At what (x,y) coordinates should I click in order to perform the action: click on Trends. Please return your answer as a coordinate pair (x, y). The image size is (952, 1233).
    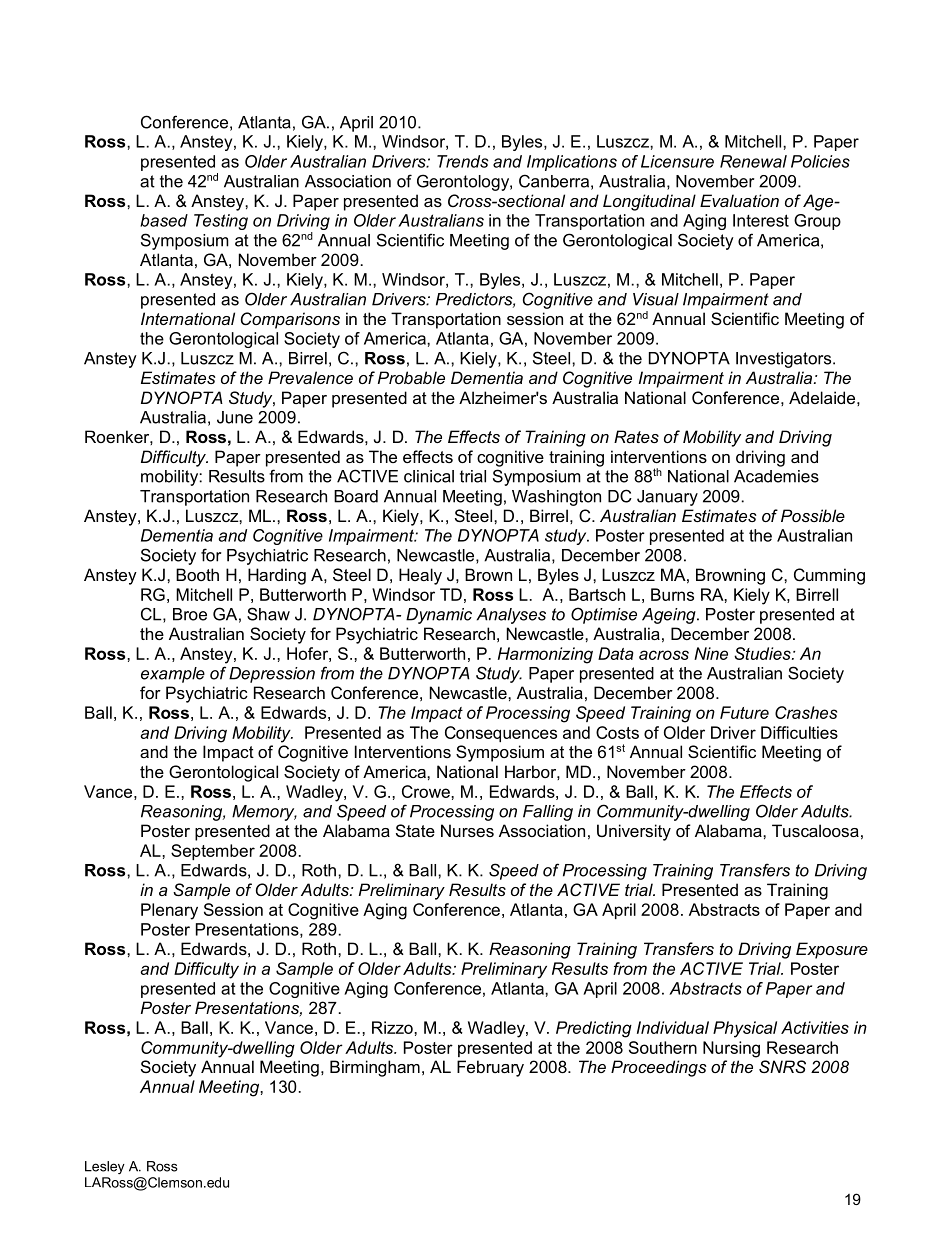
    Looking at the image, I should click on (463, 161).
